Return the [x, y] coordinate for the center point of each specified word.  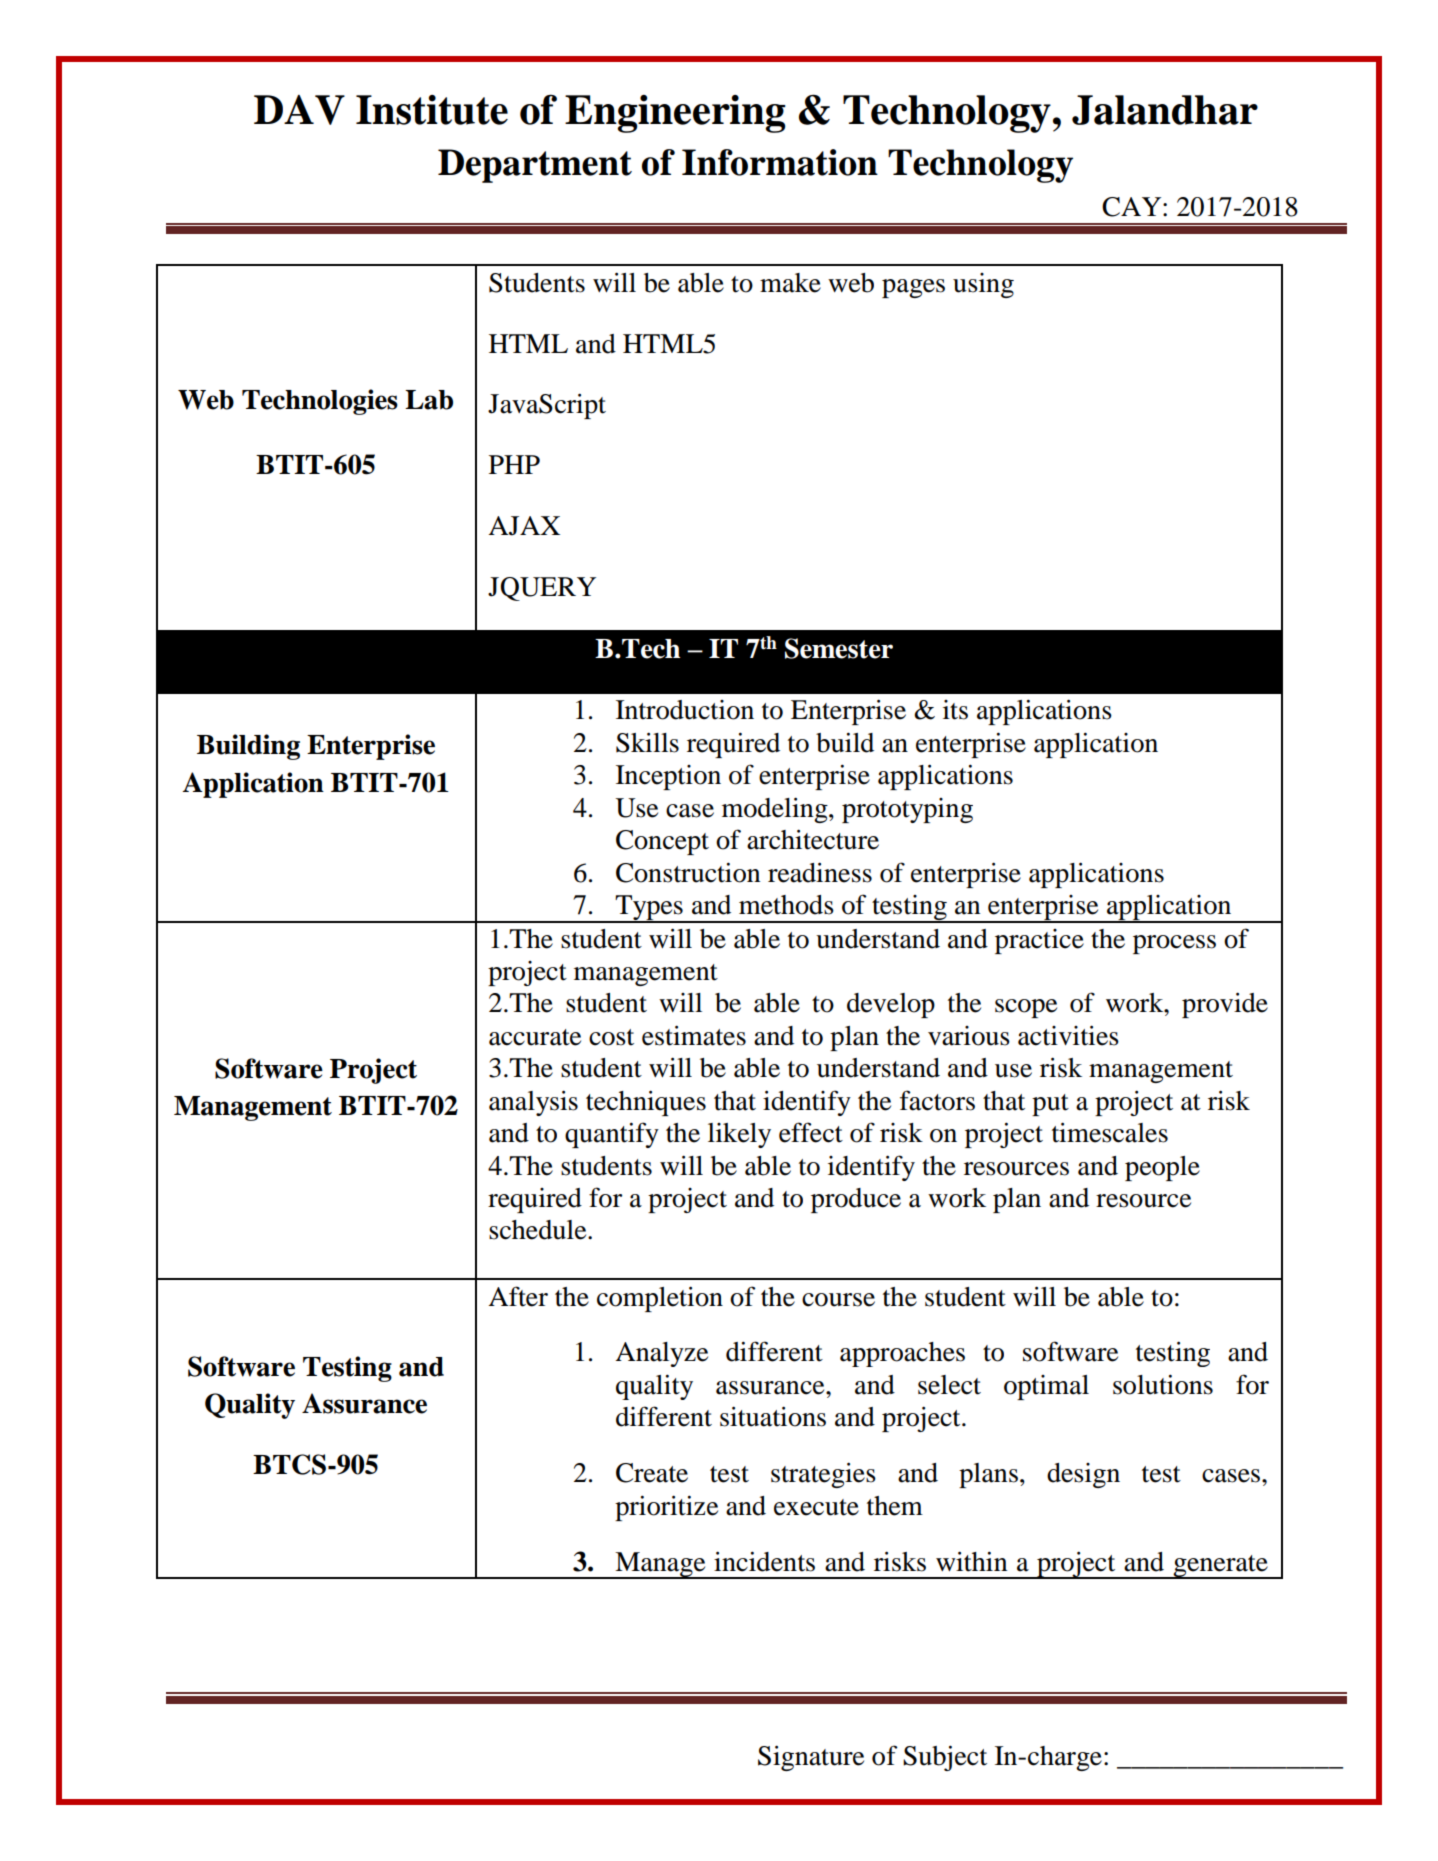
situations [773, 1416]
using [983, 285]
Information [780, 162]
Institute [432, 110]
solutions [1163, 1384]
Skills [647, 742]
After [518, 1296]
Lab [429, 400]
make [790, 283]
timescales [1110, 1132]
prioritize [666, 1508]
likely [739, 1135]
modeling [776, 810]
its [955, 710]
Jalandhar [1165, 110]
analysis [533, 1103]
